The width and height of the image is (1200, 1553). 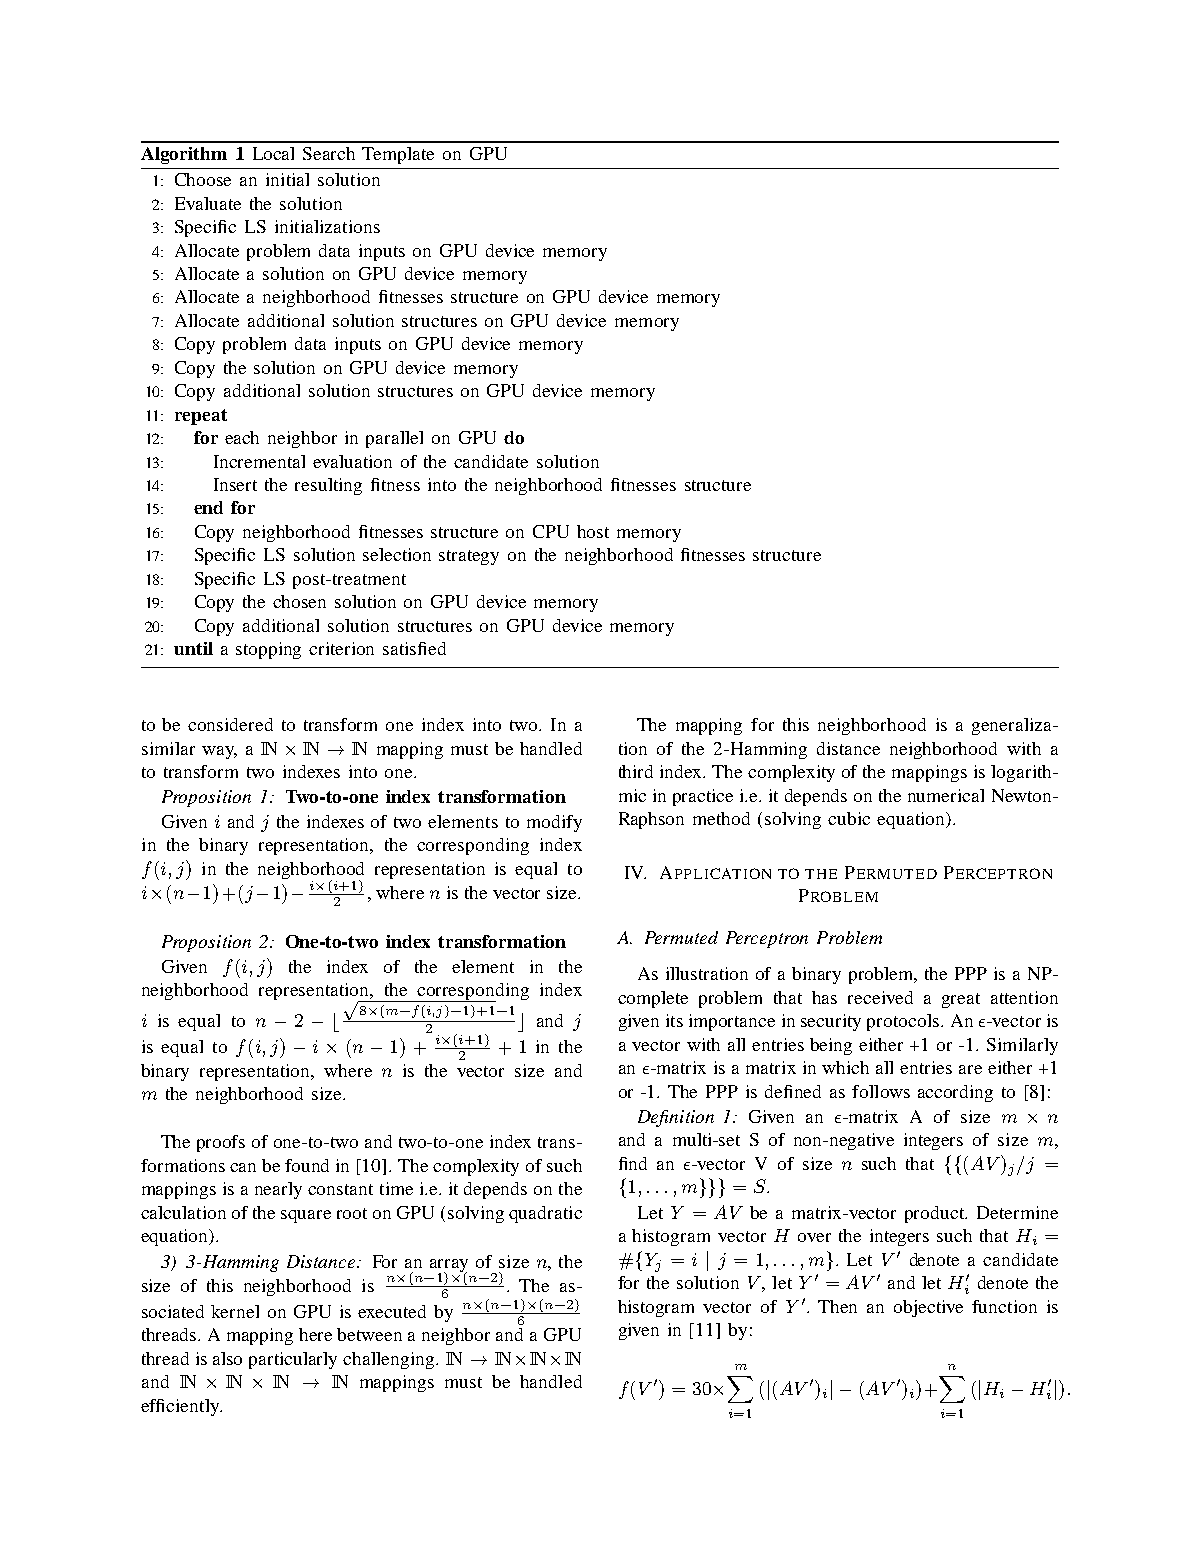 What do you see at coordinates (946, 795) in the image?
I see `numerical` at bounding box center [946, 795].
